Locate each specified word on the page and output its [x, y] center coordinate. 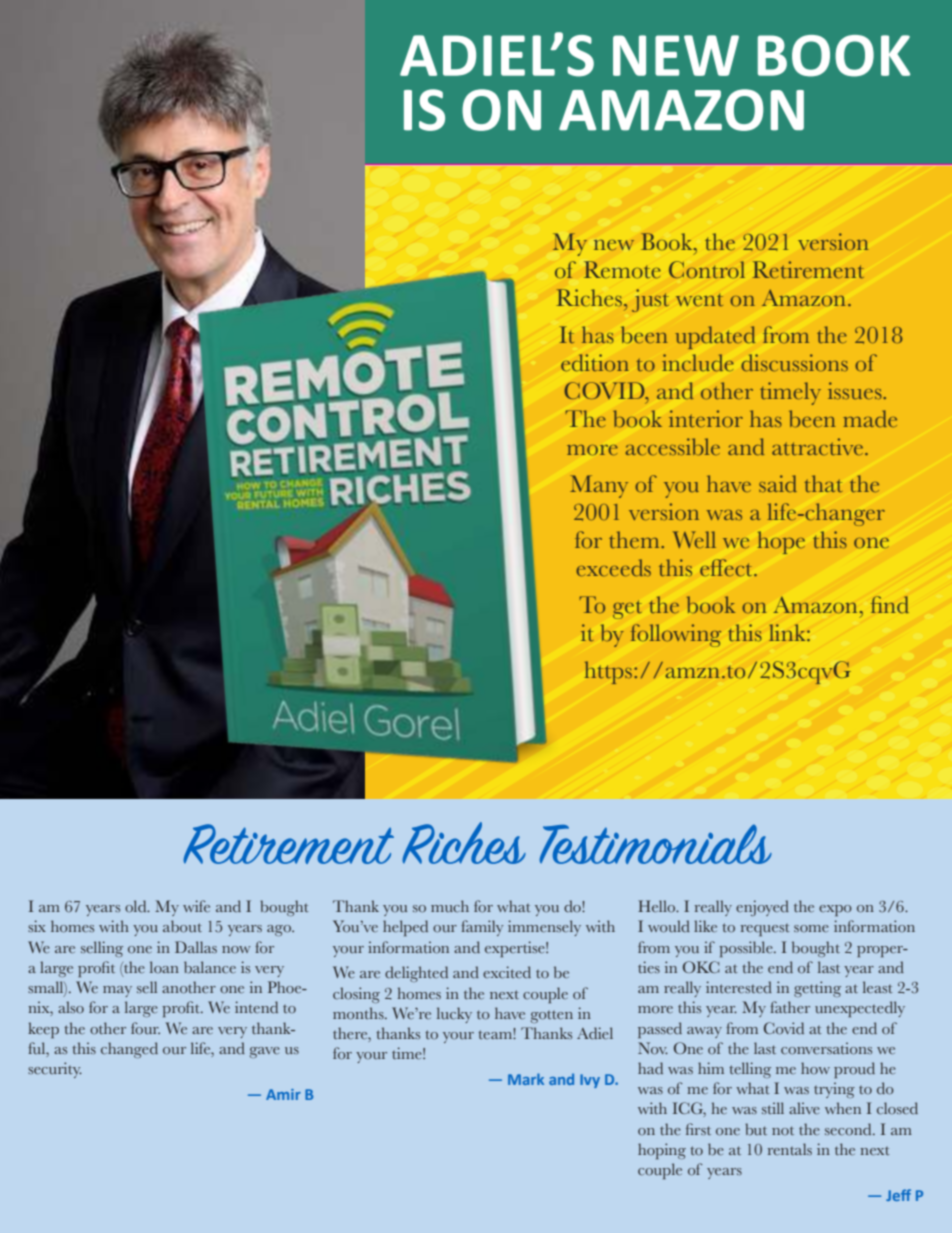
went [699, 300]
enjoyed [762, 908]
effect [727, 568]
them [635, 539]
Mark [526, 1079]
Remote [622, 270]
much [450, 906]
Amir [283, 1094]
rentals [790, 1149]
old [137, 906]
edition [595, 363]
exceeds [613, 567]
